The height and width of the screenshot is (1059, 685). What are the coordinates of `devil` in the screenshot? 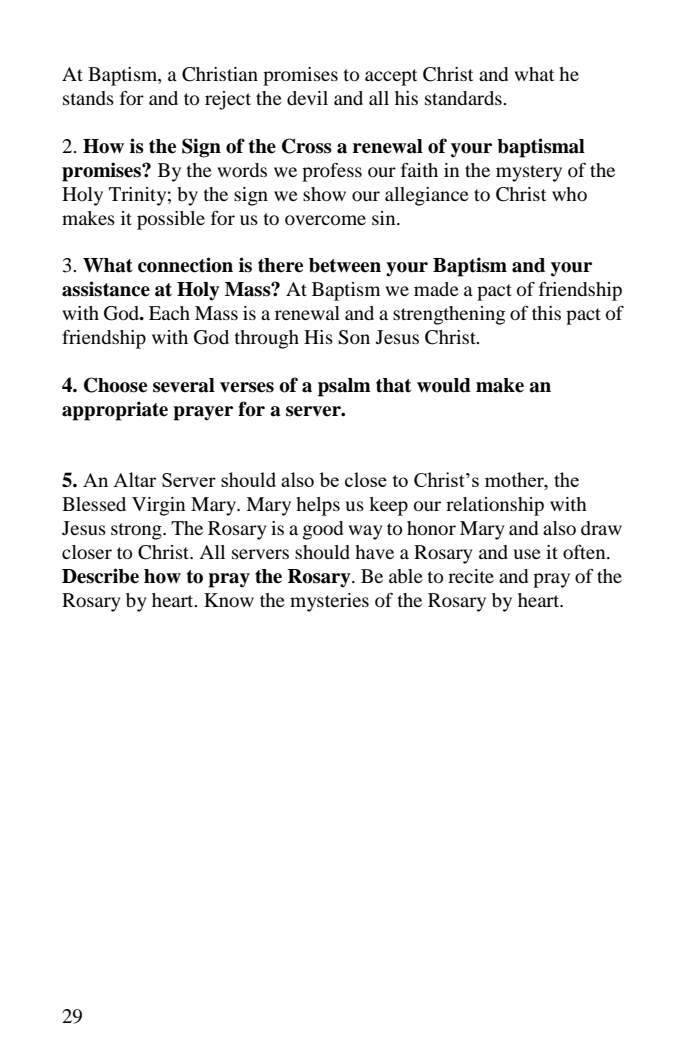 It's located at (307, 98).
